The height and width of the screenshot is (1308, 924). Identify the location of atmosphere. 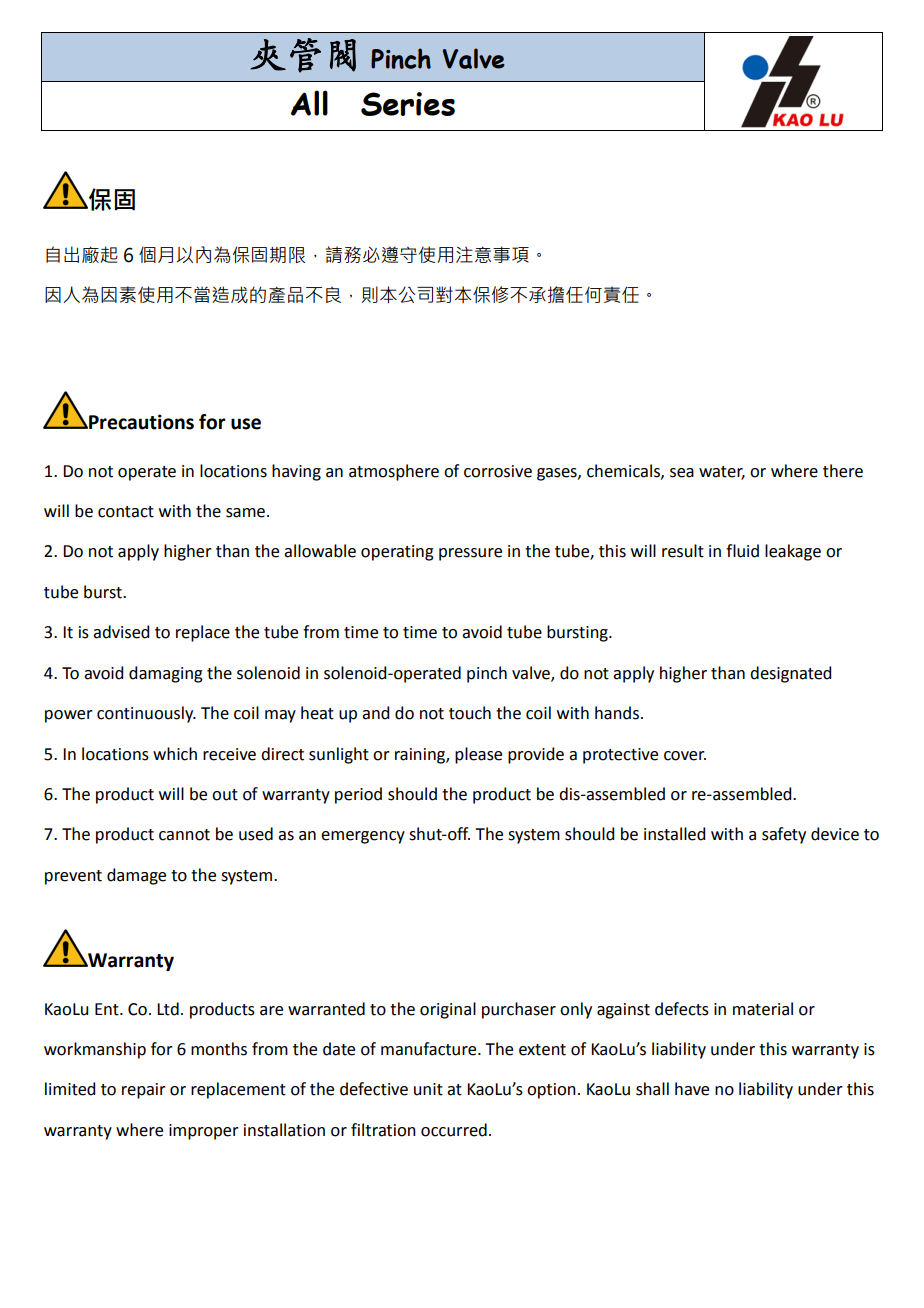
(394, 472).
